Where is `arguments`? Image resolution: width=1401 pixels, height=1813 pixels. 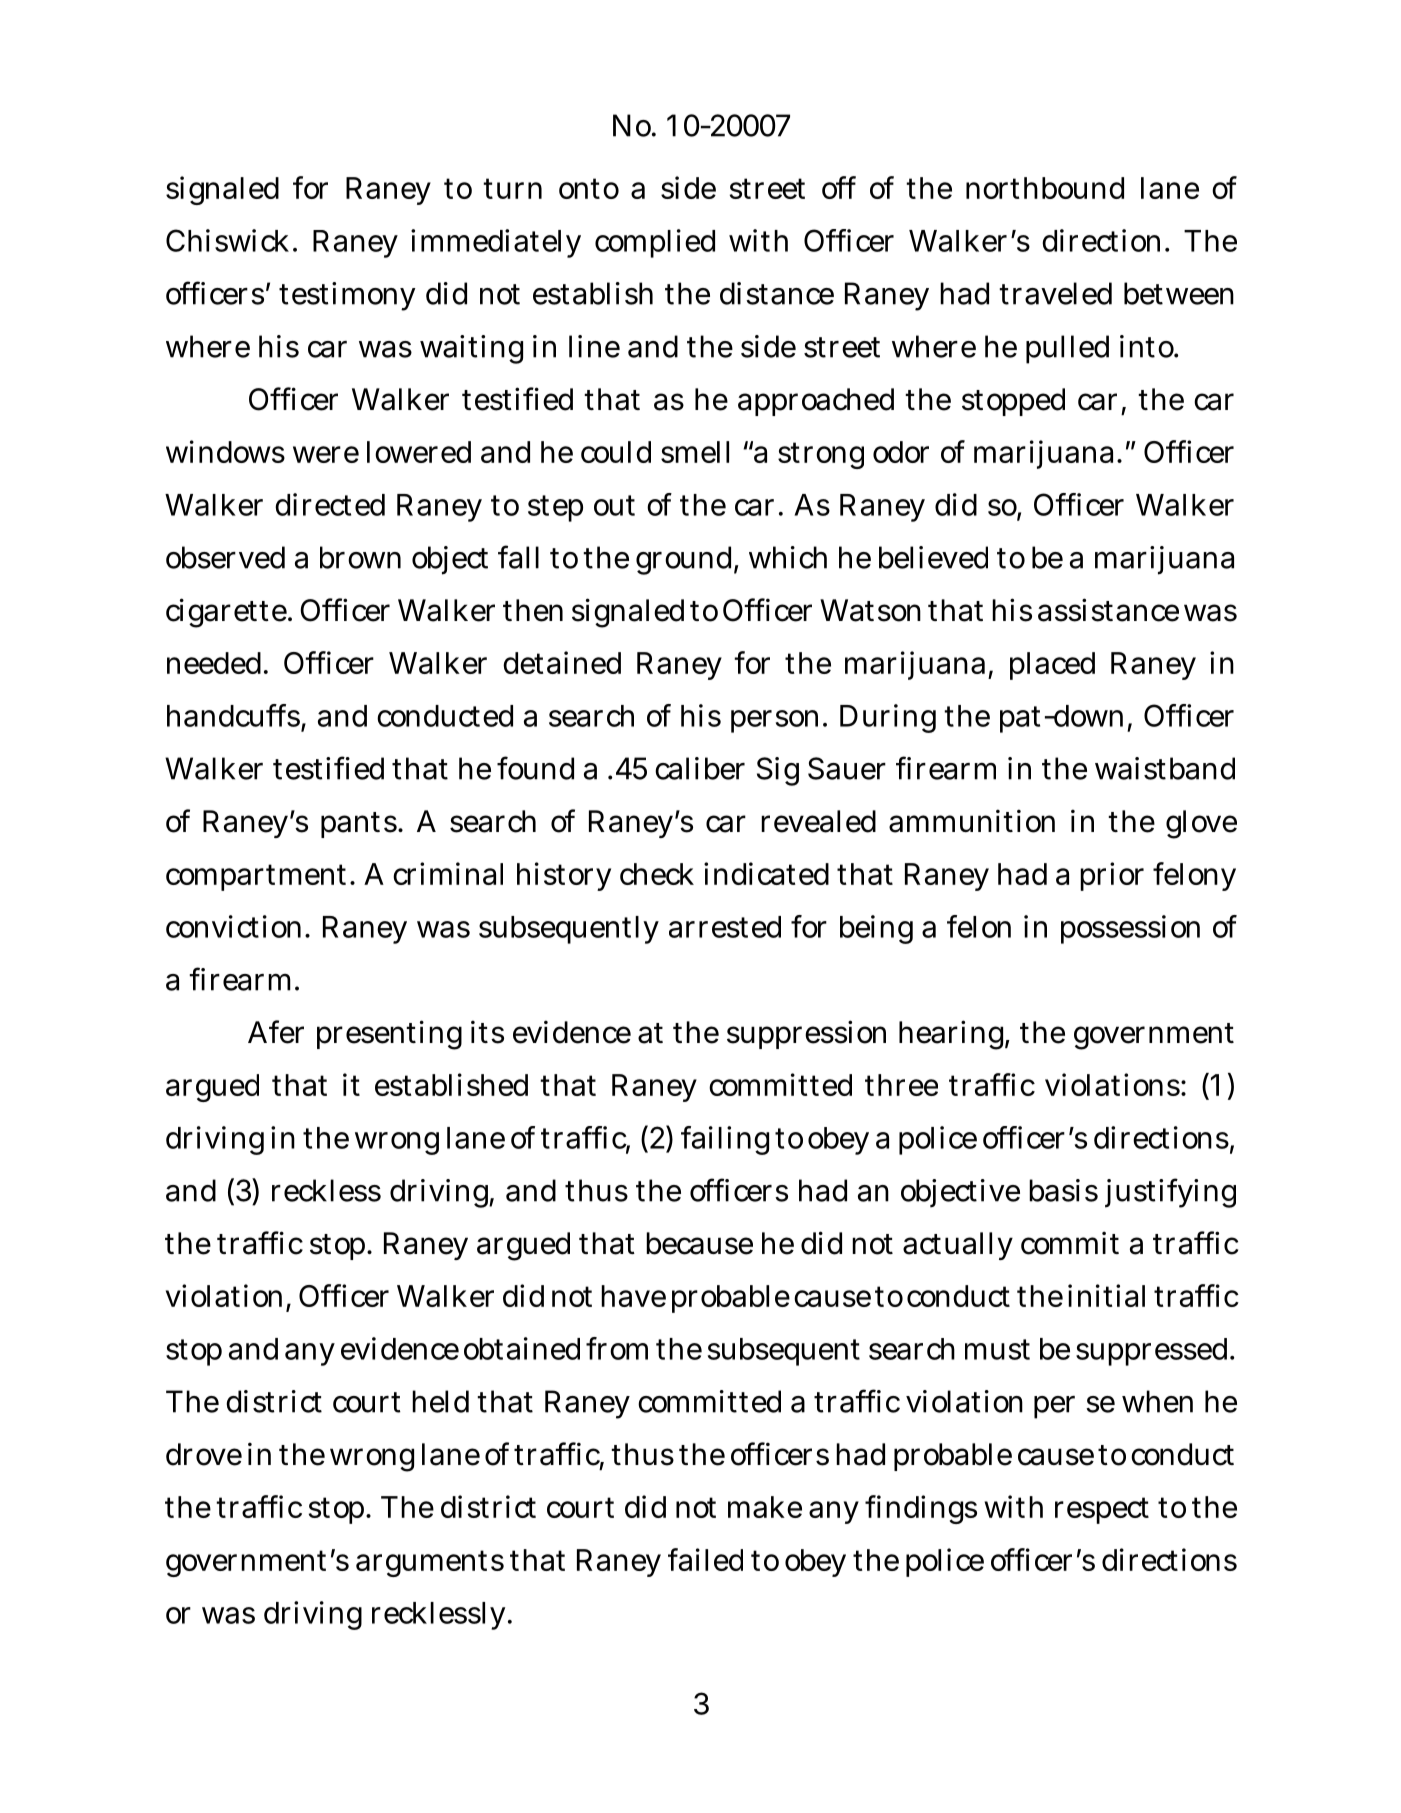
arguments is located at coordinates (430, 1563).
